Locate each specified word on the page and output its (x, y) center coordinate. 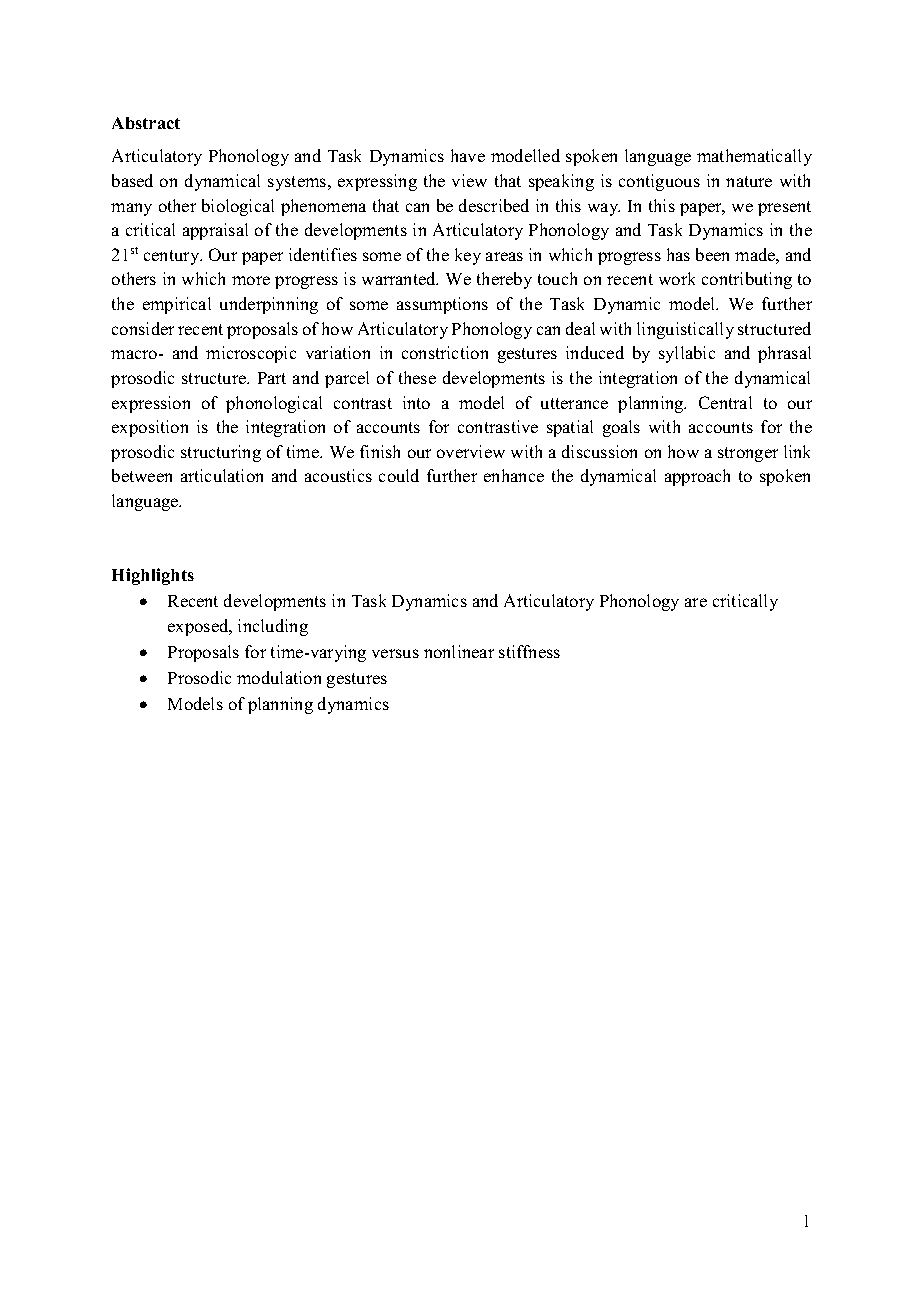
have (468, 155)
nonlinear (459, 651)
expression (151, 404)
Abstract (146, 123)
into (416, 402)
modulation (279, 677)
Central (725, 402)
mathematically (754, 157)
